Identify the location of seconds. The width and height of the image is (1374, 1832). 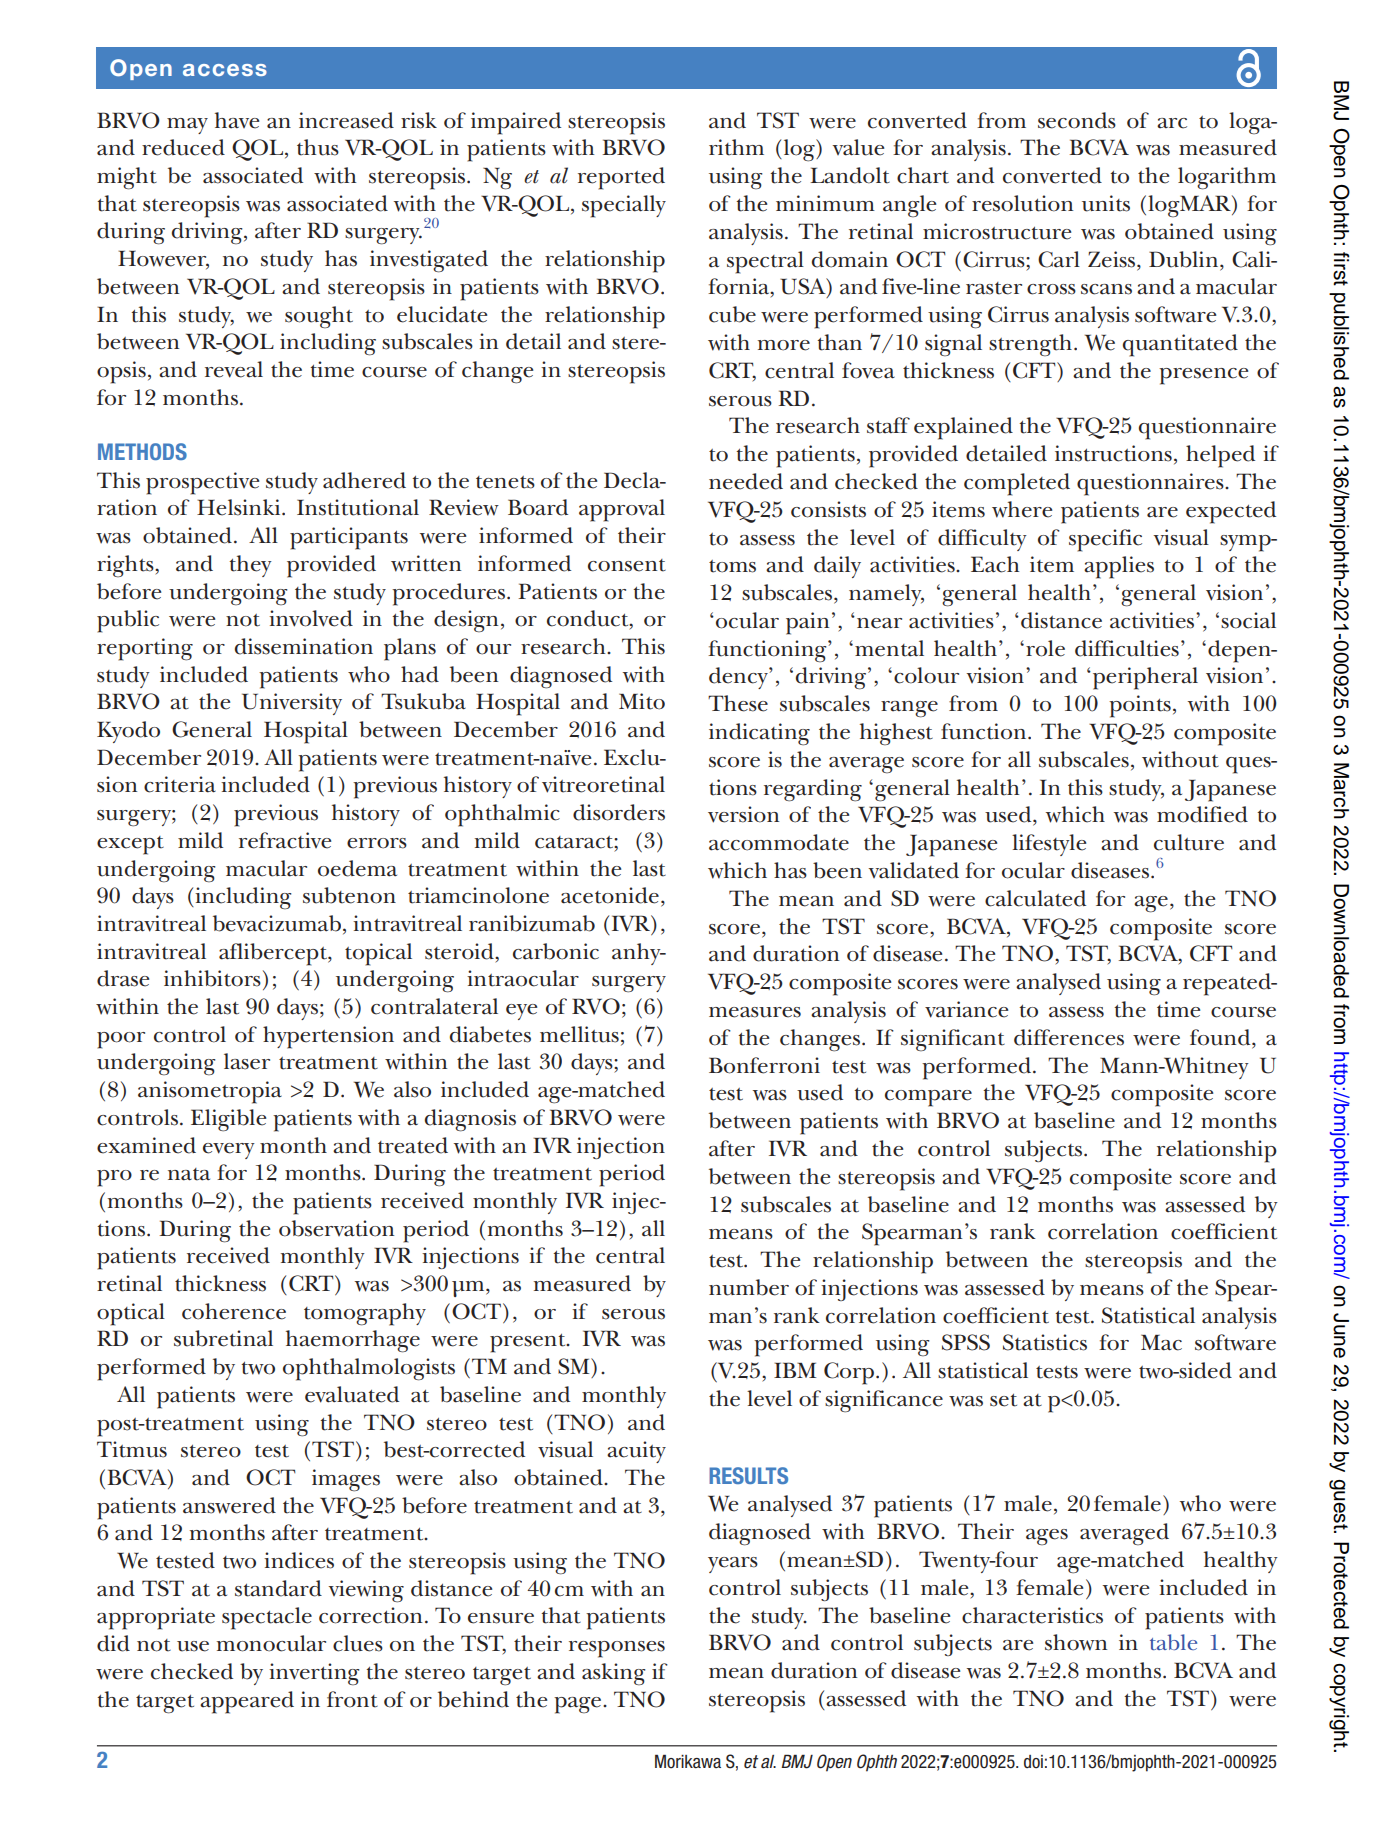
(1077, 120).
